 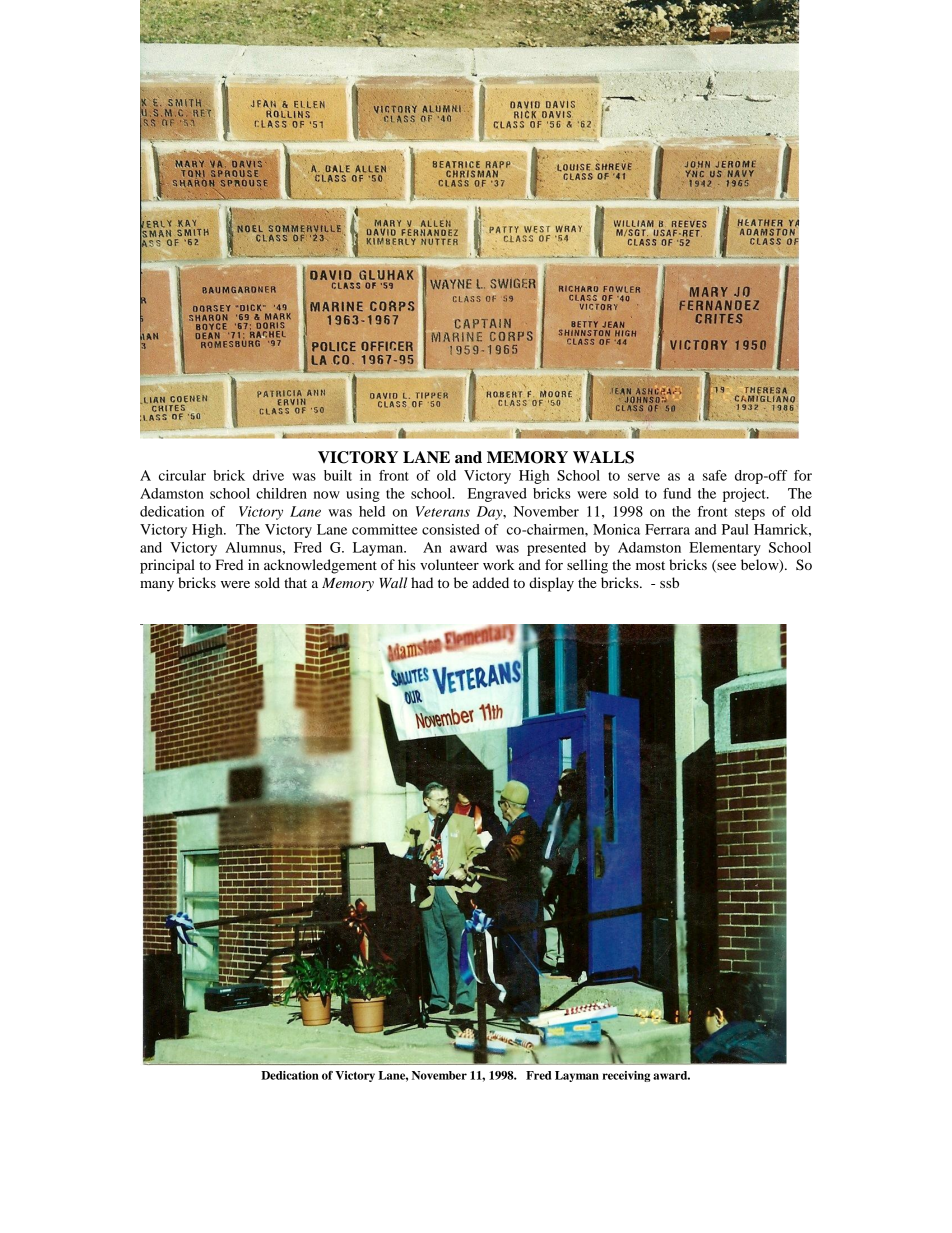 I want to click on added, so click(x=490, y=582).
